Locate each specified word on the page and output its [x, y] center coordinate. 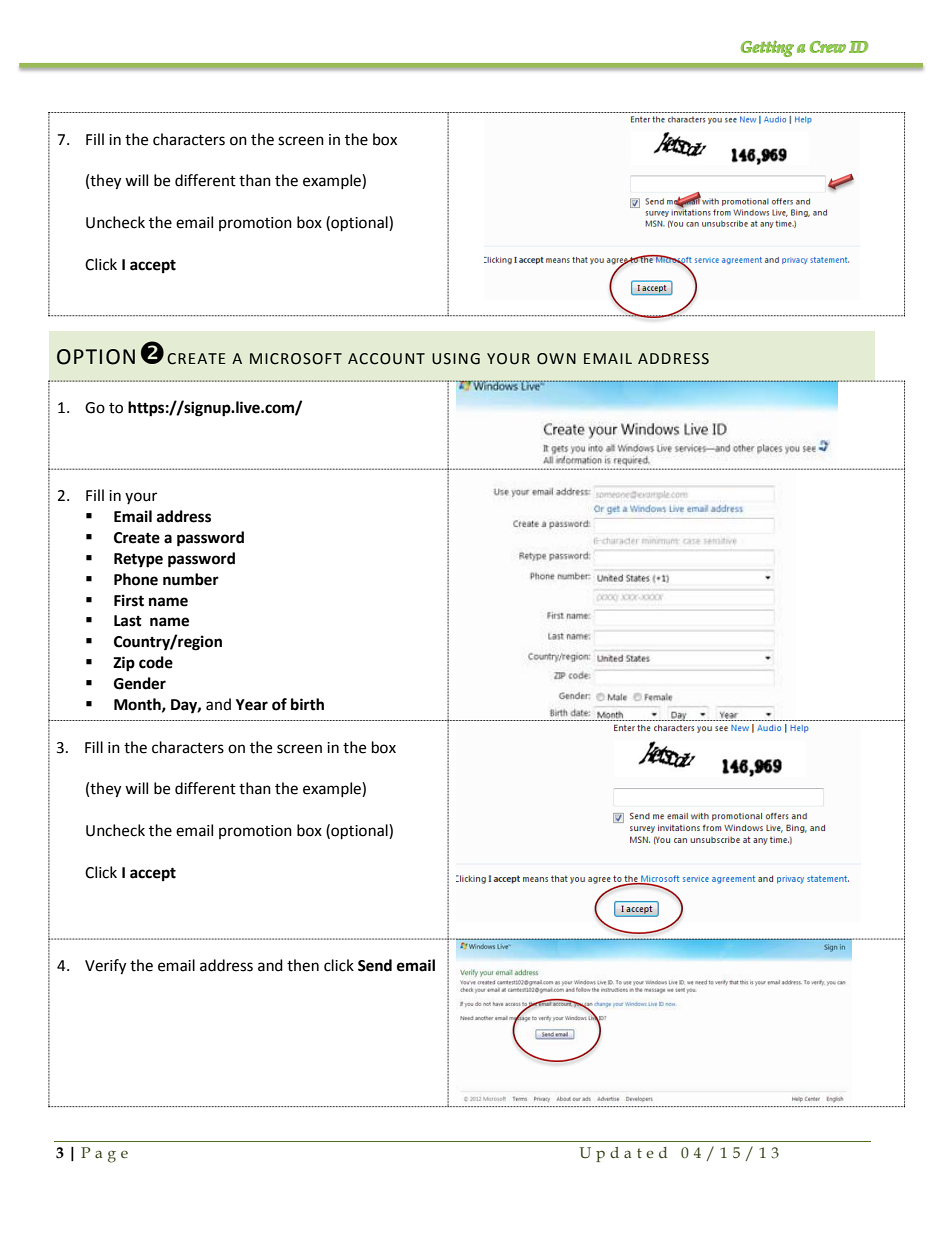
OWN [556, 359]
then [303, 965]
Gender [140, 683]
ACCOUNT [386, 359]
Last [128, 621]
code [156, 662]
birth [307, 704]
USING [456, 359]
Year [252, 705]
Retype [138, 560]
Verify [105, 967]
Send [375, 965]
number [191, 579]
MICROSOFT [296, 359]
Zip [124, 664]
